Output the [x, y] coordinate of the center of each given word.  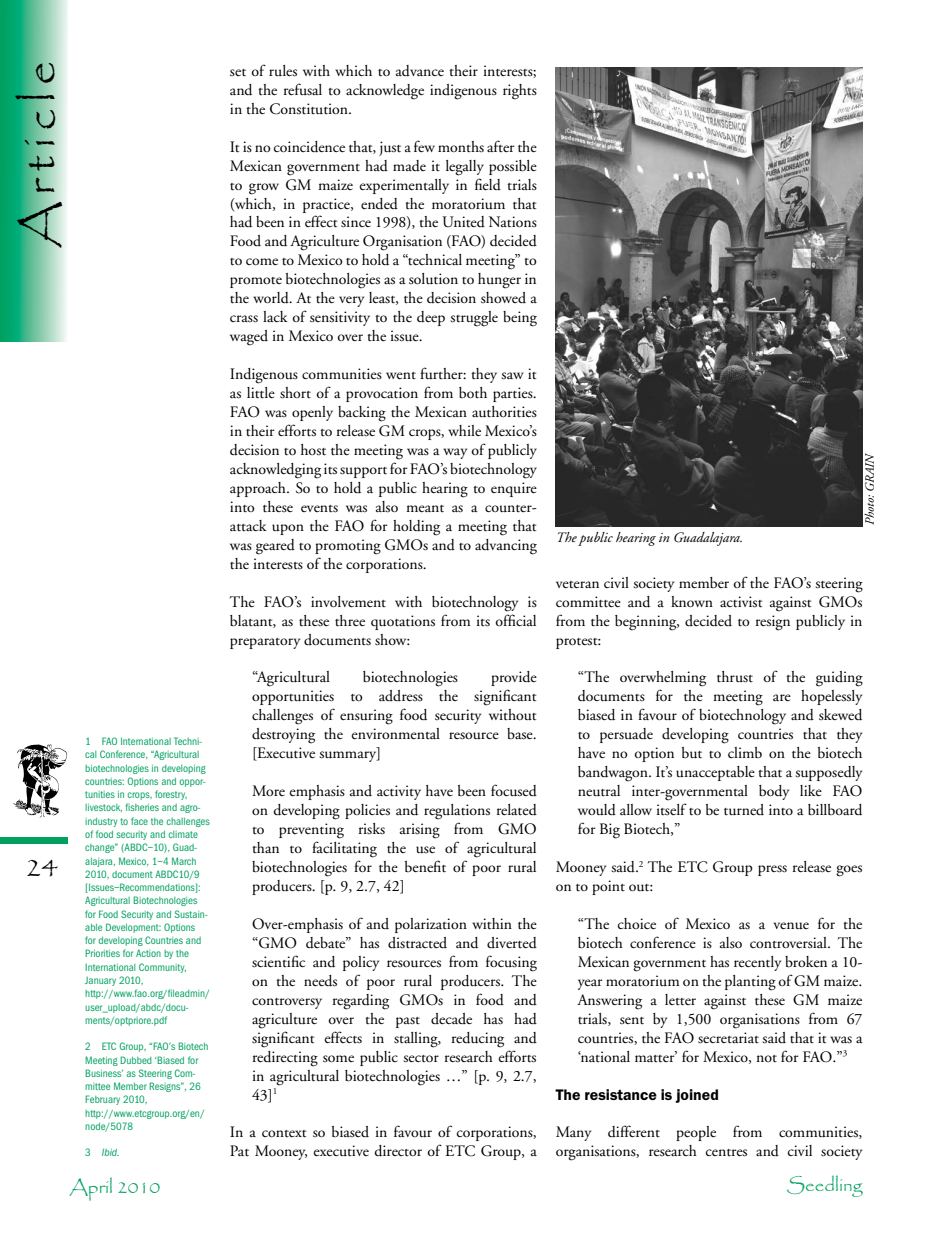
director [398, 1151]
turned [744, 810]
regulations [457, 812]
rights [520, 92]
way [455, 453]
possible [513, 167]
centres [726, 1153]
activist [741, 602]
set [238, 73]
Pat [239, 1151]
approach [259, 489]
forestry [171, 795]
